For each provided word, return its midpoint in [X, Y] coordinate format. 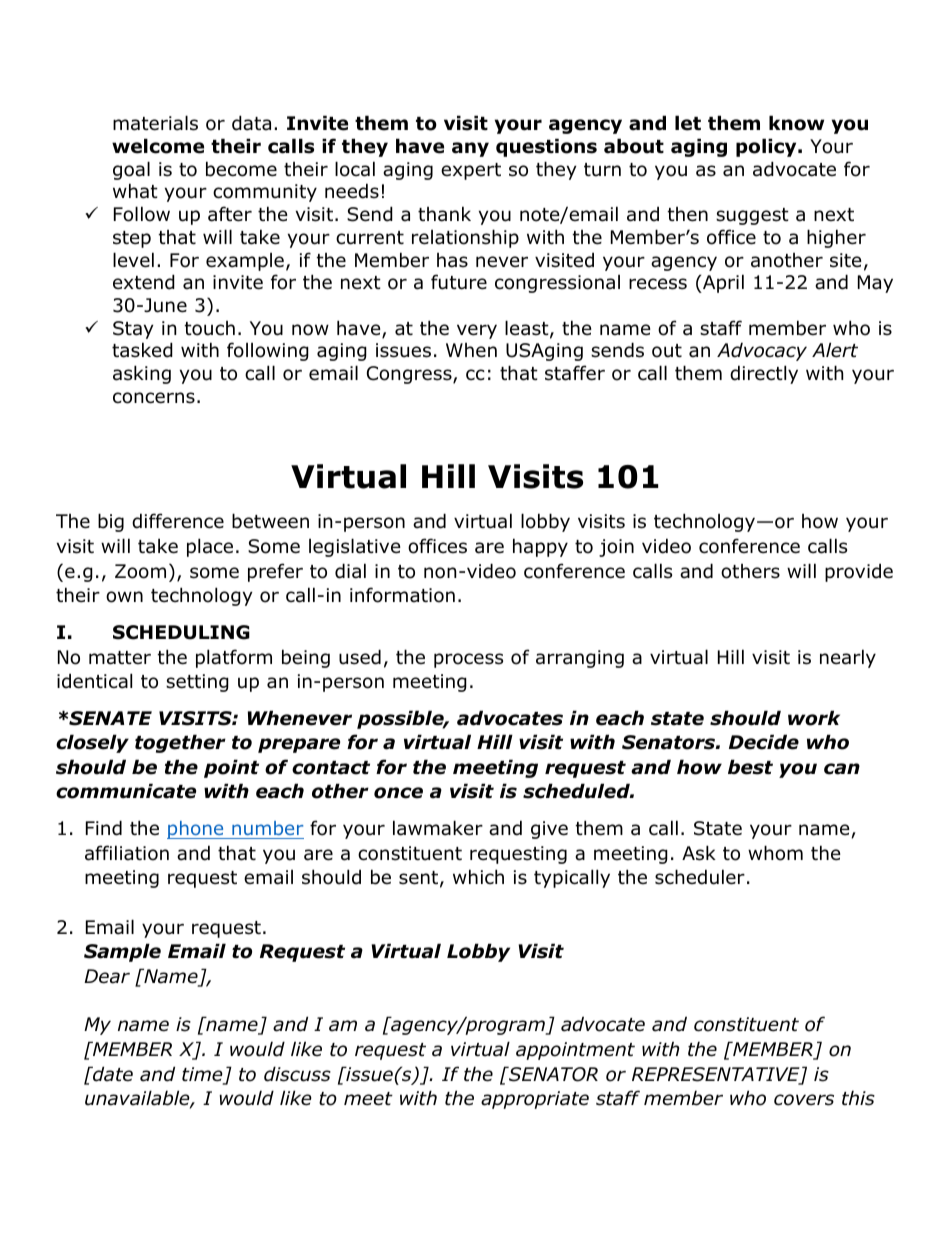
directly [764, 374]
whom [775, 853]
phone [196, 830]
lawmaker [438, 828]
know [796, 123]
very [477, 331]
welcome [158, 146]
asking [142, 374]
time [203, 1075]
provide [859, 572]
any [470, 149]
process [468, 660]
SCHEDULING [181, 632]
